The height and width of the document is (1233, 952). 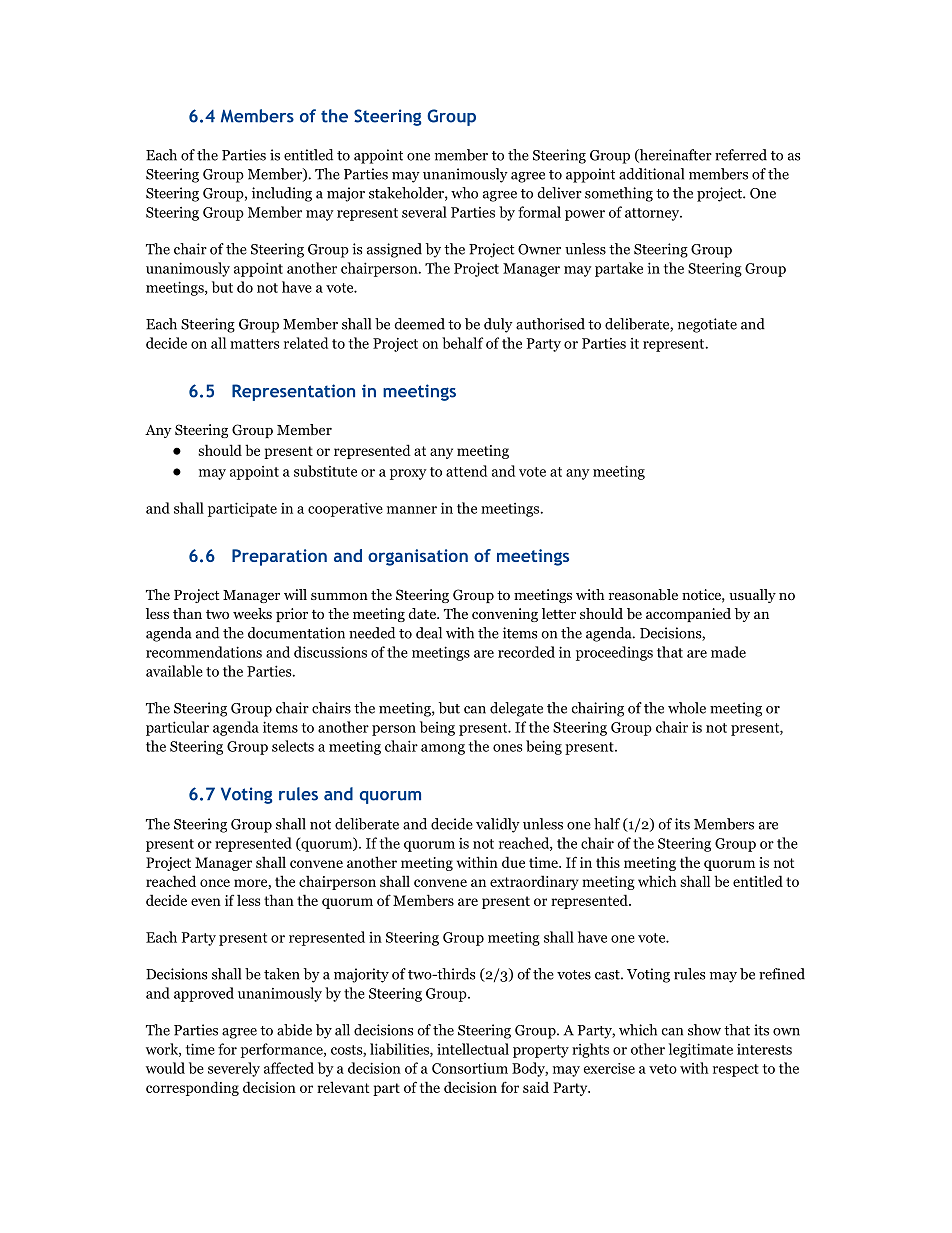 What do you see at coordinates (424, 212) in the document?
I see `several` at bounding box center [424, 212].
